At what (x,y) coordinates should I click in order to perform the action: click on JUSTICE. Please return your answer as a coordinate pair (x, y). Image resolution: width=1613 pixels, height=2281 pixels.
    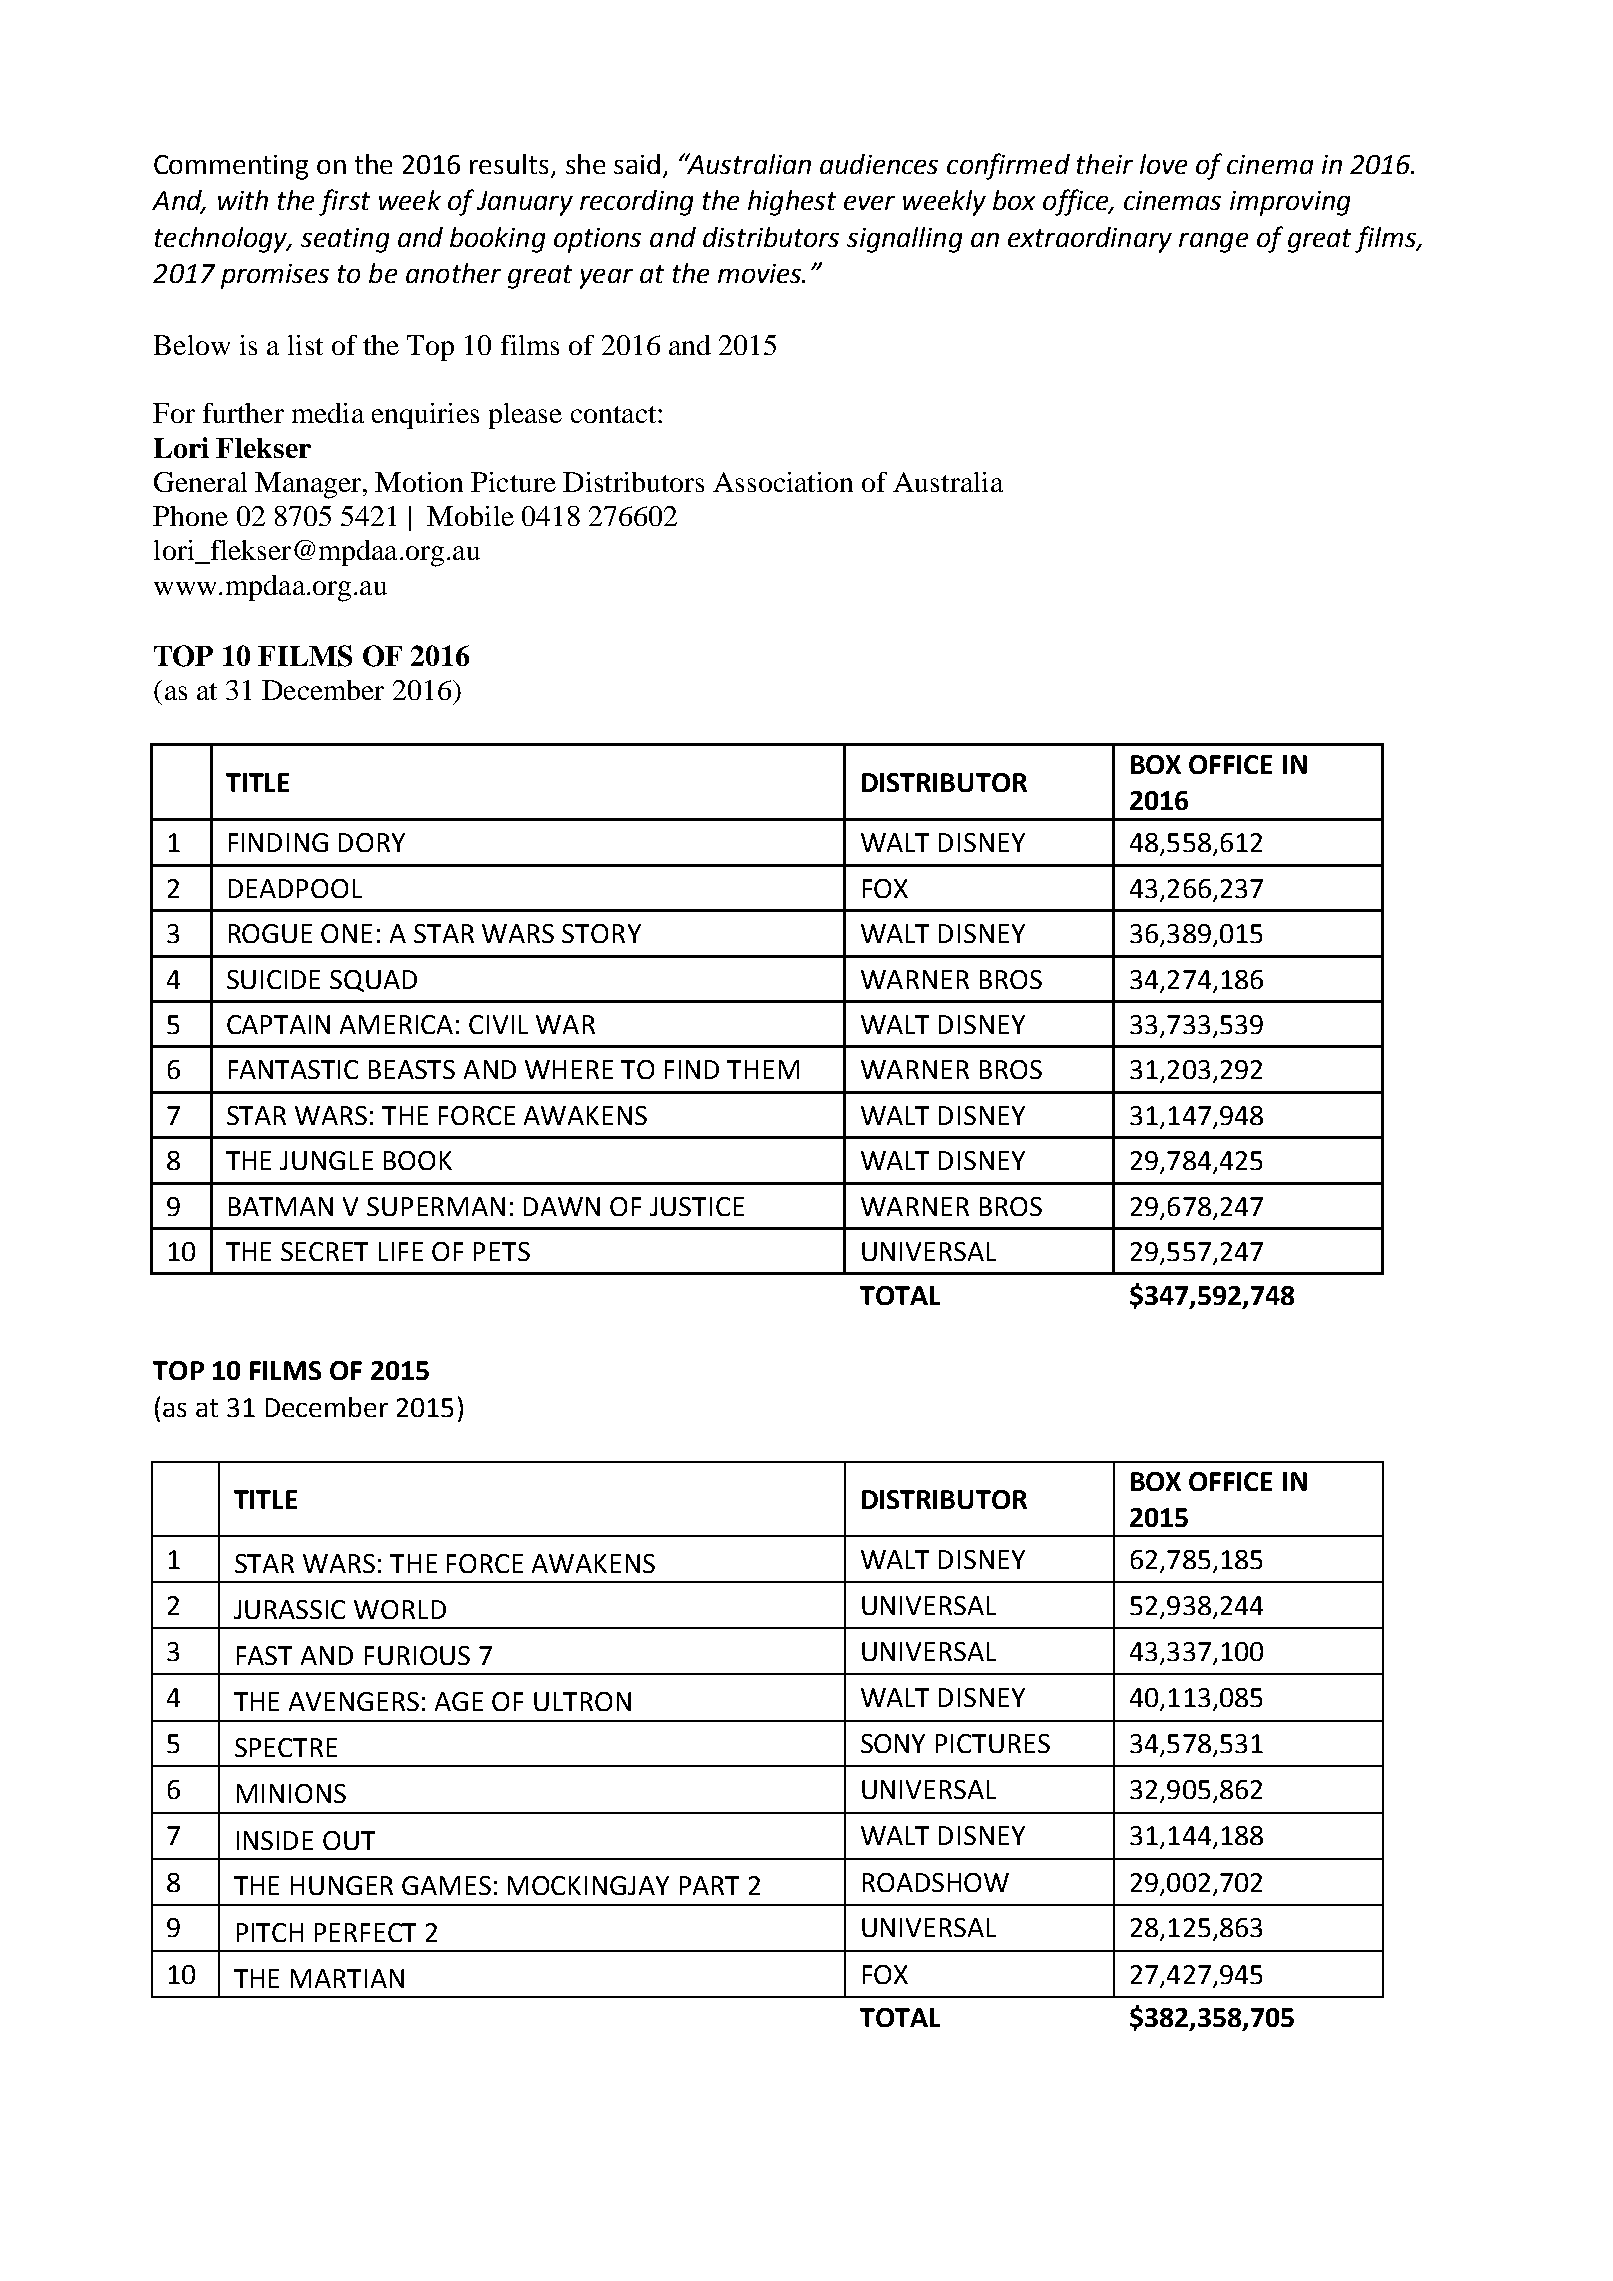
    Looking at the image, I should click on (697, 1206).
